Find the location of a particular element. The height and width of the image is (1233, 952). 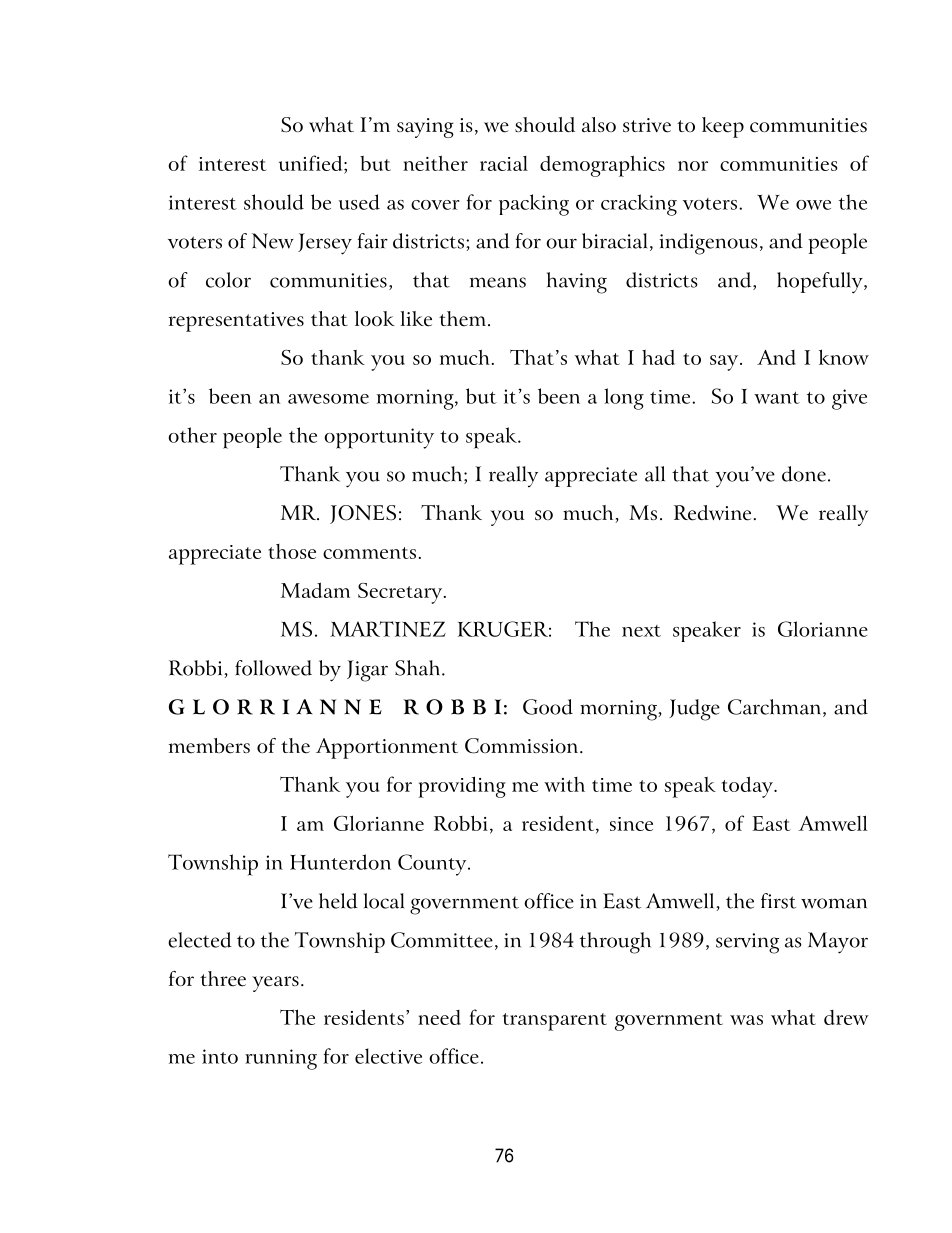

packing is located at coordinates (534, 205).
